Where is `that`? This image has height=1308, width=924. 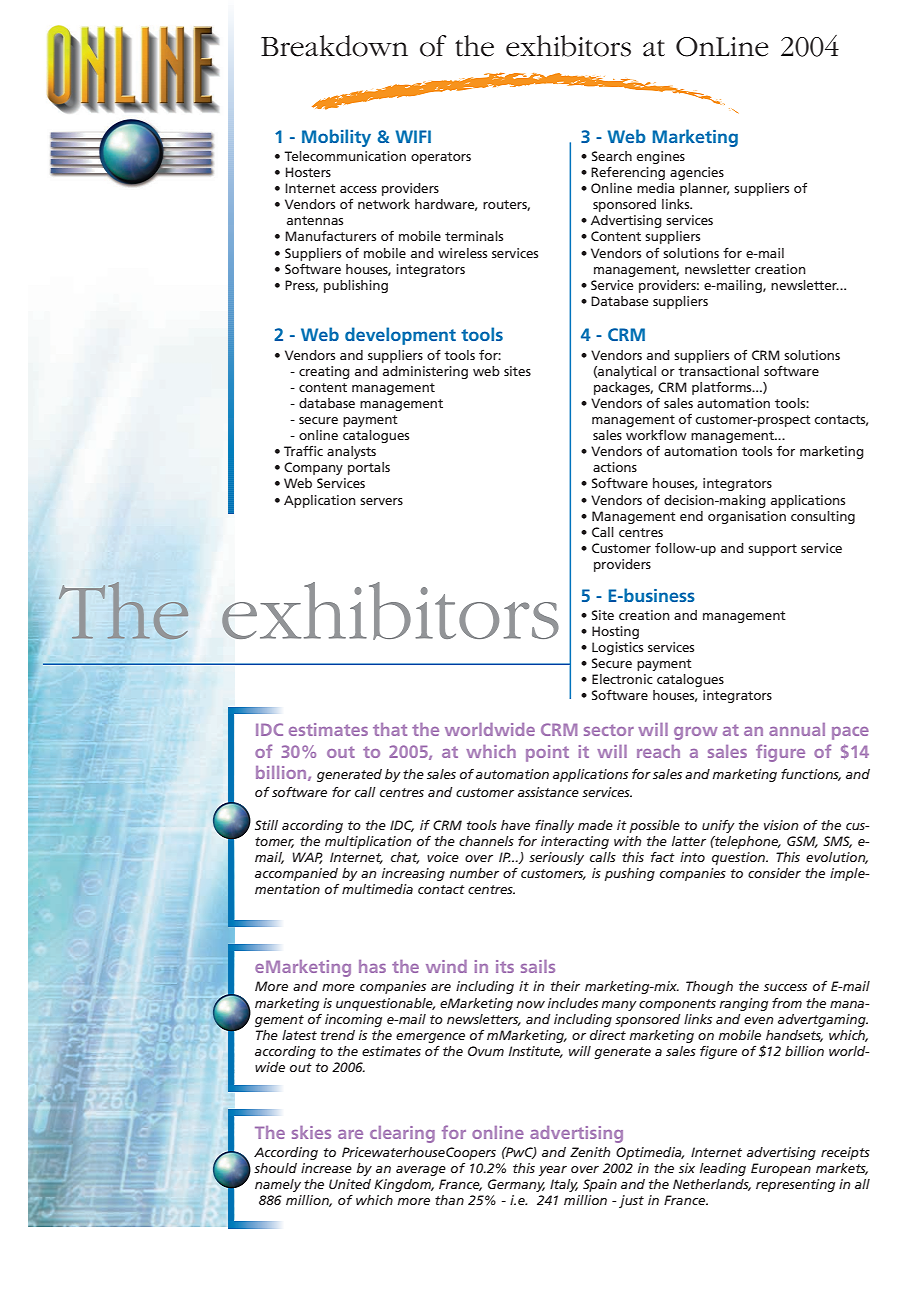
that is located at coordinates (390, 729).
